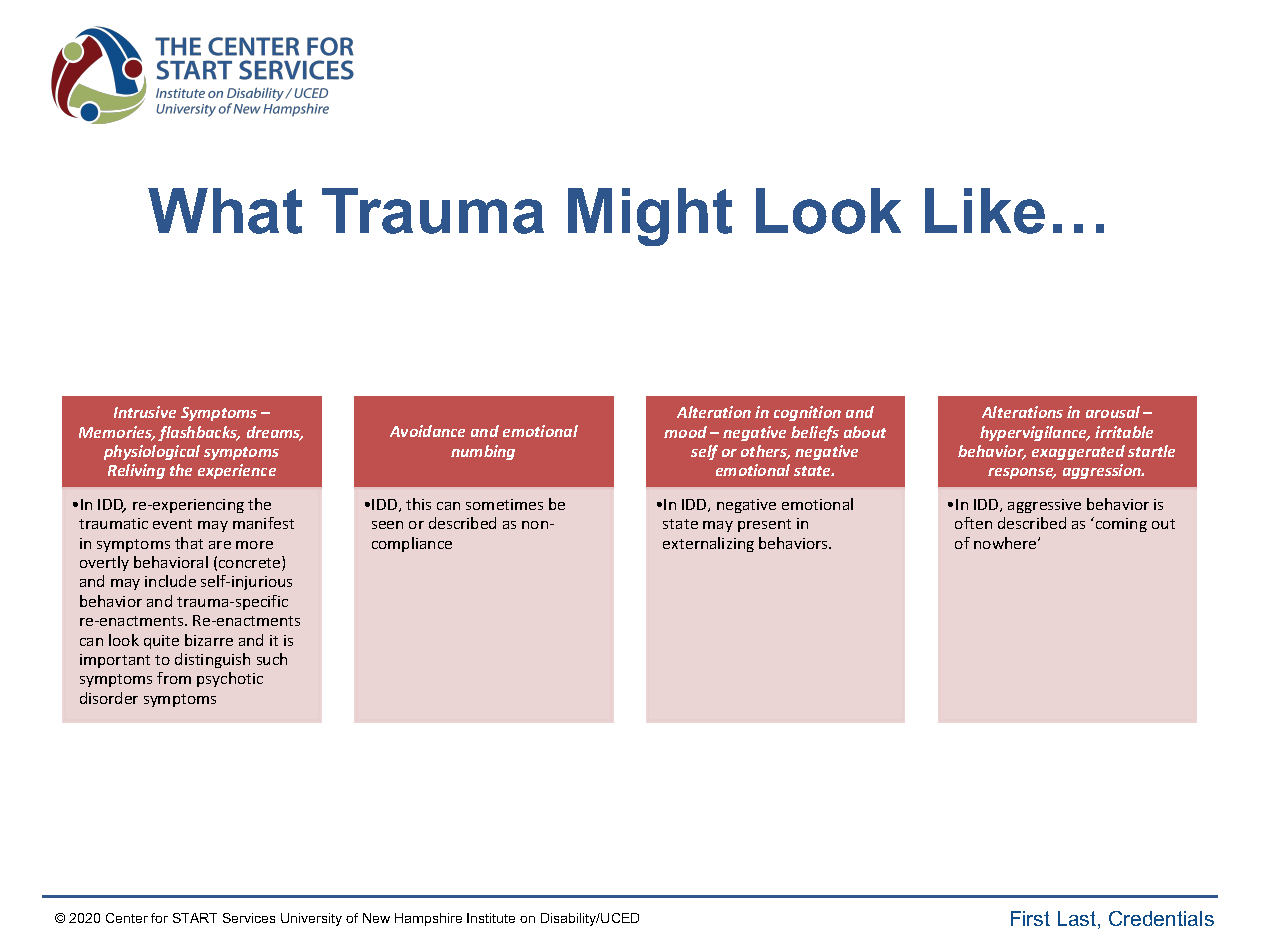  I want to click on Services, so click(249, 918).
